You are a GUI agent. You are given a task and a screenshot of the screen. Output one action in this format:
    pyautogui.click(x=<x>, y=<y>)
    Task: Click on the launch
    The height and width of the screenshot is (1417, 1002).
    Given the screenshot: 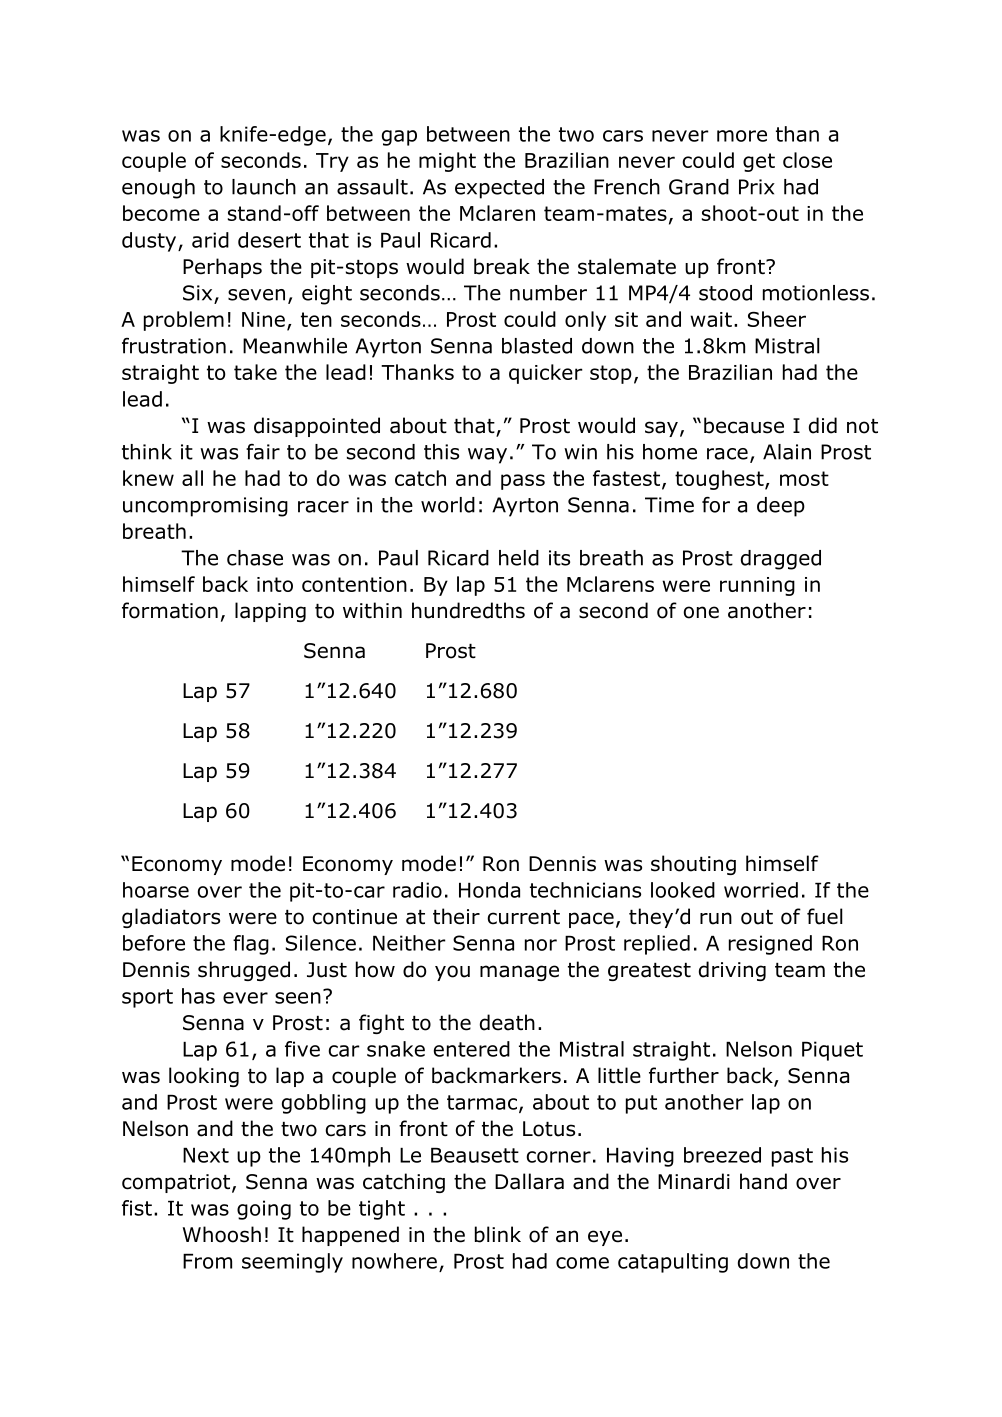 What is the action you would take?
    pyautogui.click(x=264, y=187)
